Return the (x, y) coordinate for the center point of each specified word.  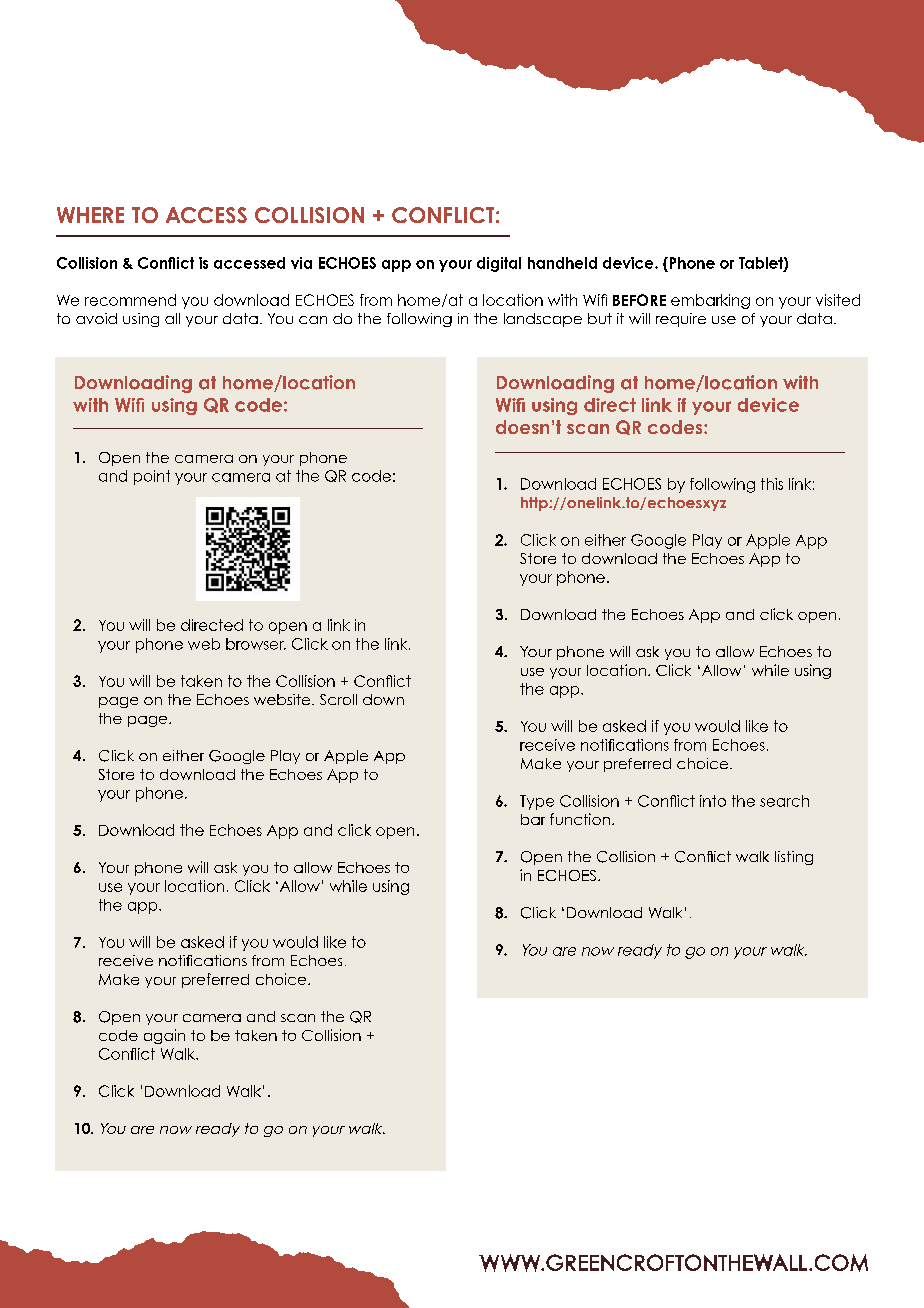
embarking (710, 301)
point (152, 477)
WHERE (90, 215)
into (713, 801)
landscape (543, 320)
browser (256, 644)
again (164, 1036)
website (283, 699)
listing (794, 858)
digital (499, 264)
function (580, 819)
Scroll (338, 699)
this (772, 484)
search (784, 801)
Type (537, 802)
